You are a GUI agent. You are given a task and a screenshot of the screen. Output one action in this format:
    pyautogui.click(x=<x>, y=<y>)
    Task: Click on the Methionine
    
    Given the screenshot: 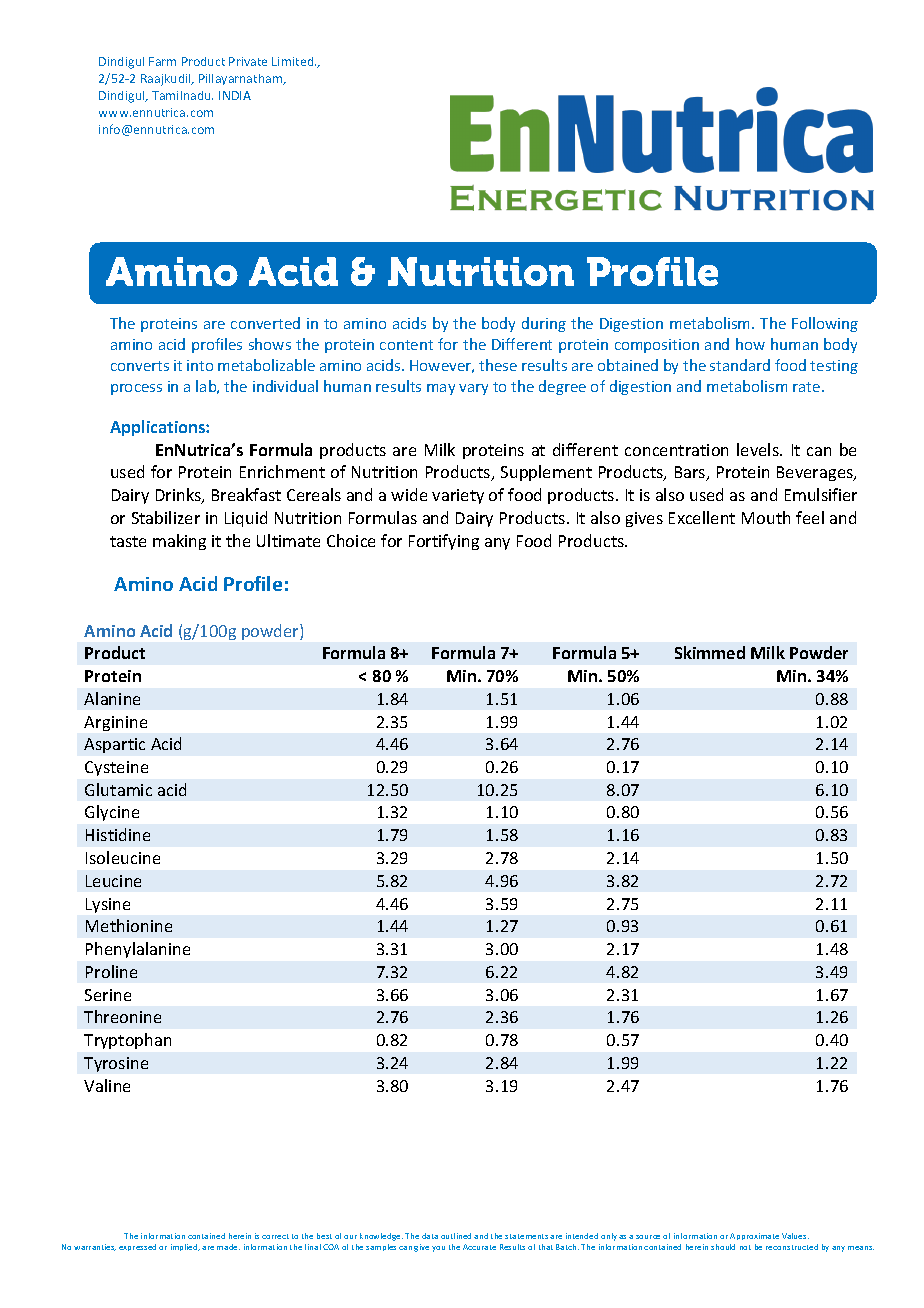 What is the action you would take?
    pyautogui.click(x=129, y=925)
